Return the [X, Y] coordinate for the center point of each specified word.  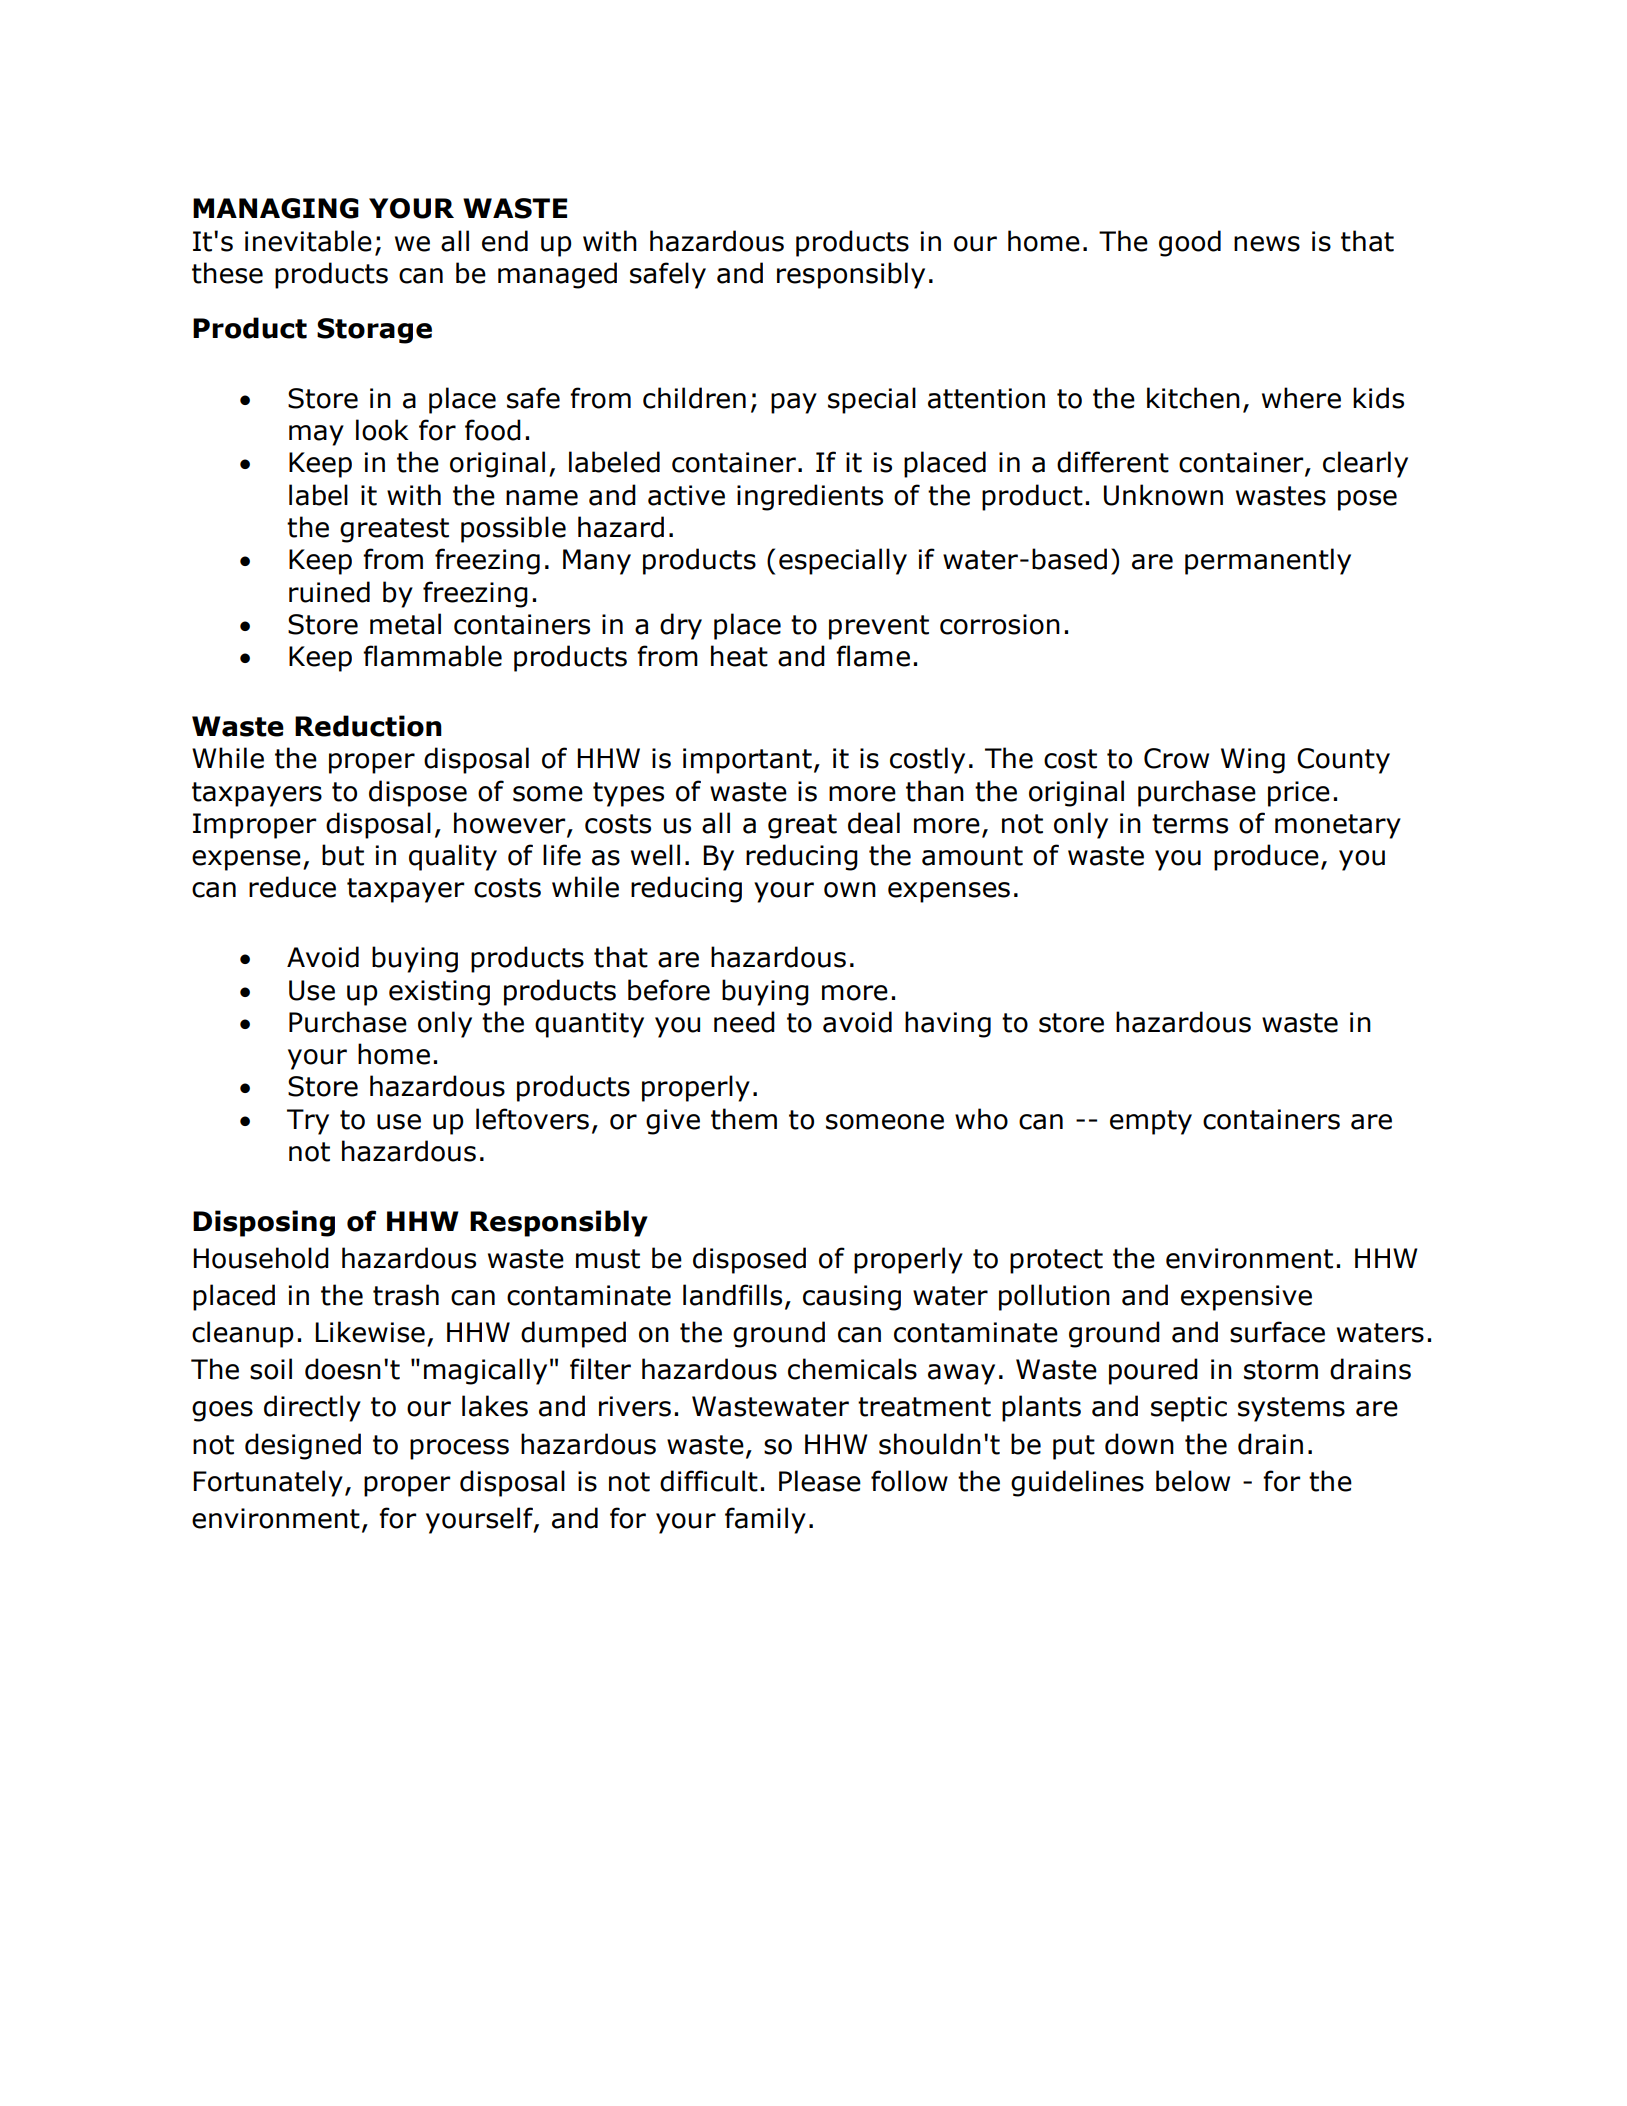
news [1267, 244]
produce [1266, 857]
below [1193, 1481]
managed [557, 275]
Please [820, 1481]
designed [303, 1446]
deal [874, 823]
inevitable [308, 241]
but [343, 855]
